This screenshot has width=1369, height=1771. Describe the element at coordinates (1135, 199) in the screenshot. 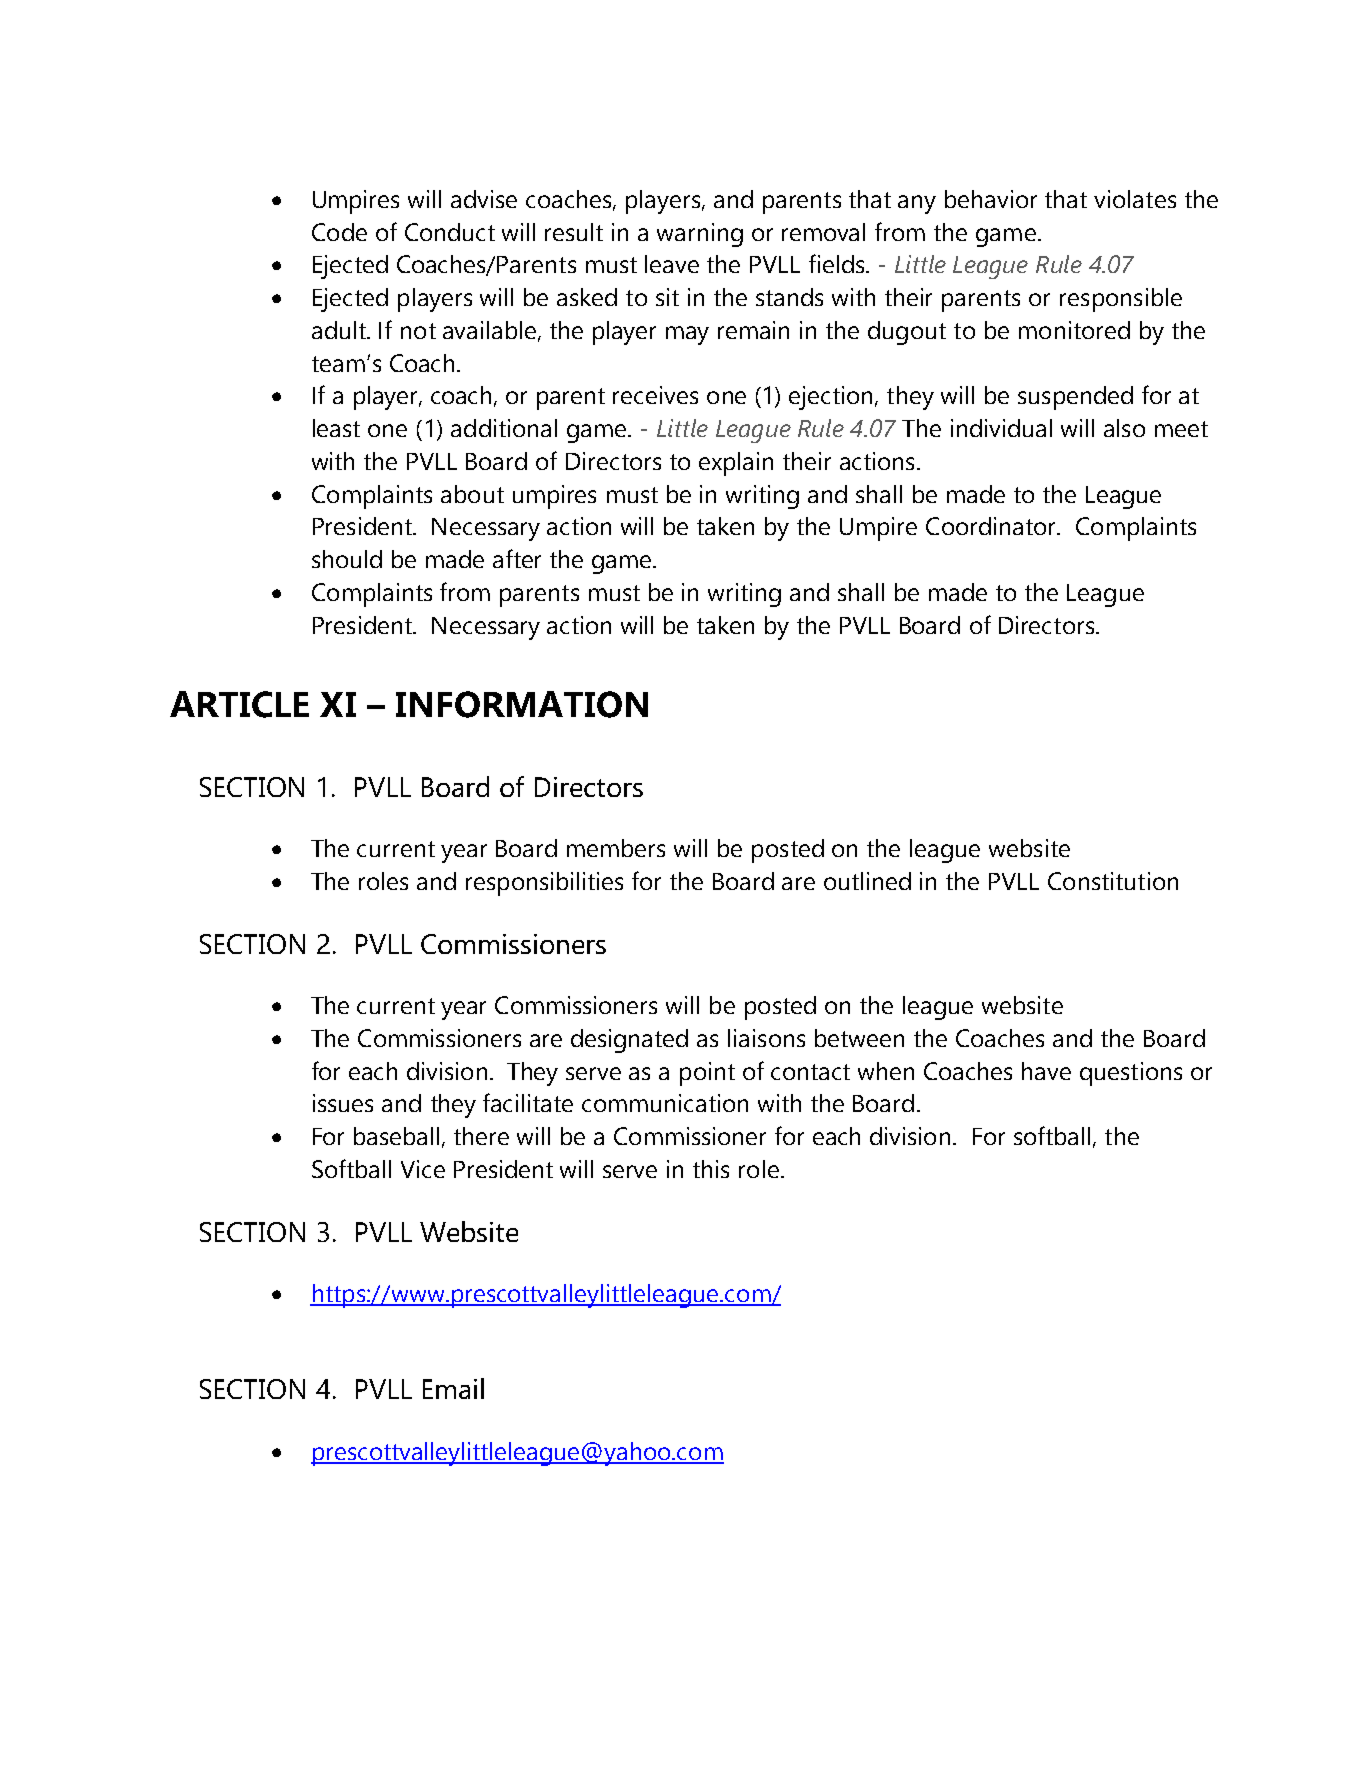

I see `violates` at that location.
